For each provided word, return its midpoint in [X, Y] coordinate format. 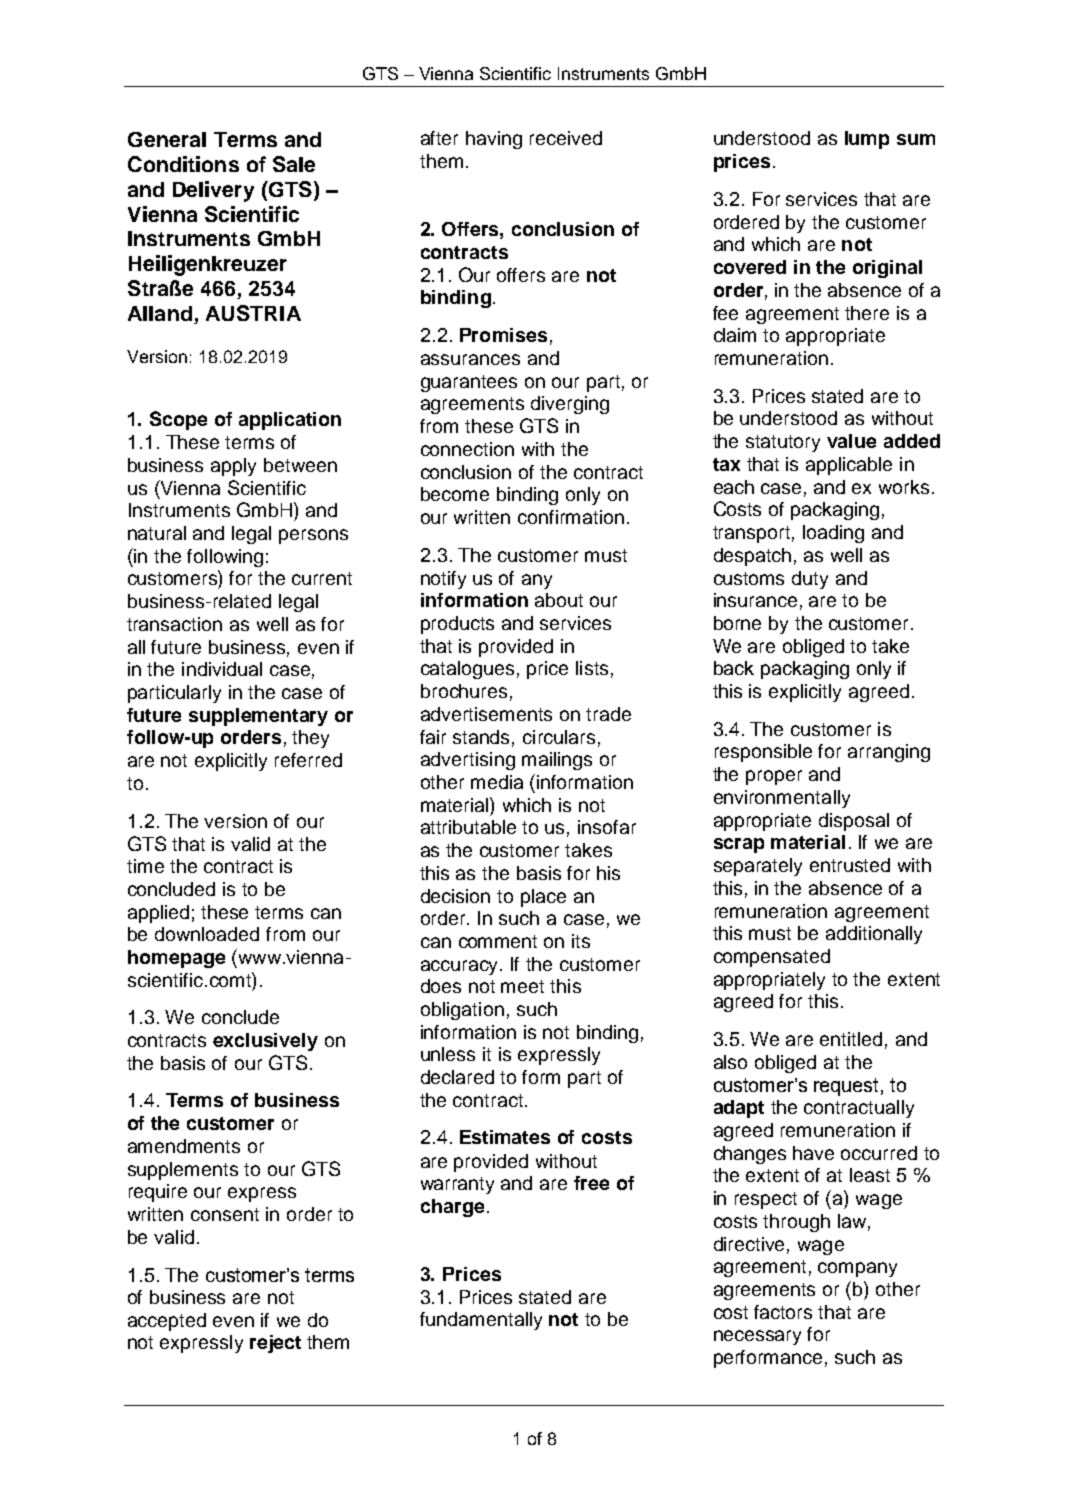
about [559, 600]
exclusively [265, 1042]
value [851, 441]
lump [867, 140]
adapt [739, 1109]
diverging [570, 405]
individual [222, 669]
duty [810, 580]
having [494, 140]
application [290, 421]
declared [457, 1077]
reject [275, 1344]
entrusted [850, 865]
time [145, 866]
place [543, 898]
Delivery [213, 191]
